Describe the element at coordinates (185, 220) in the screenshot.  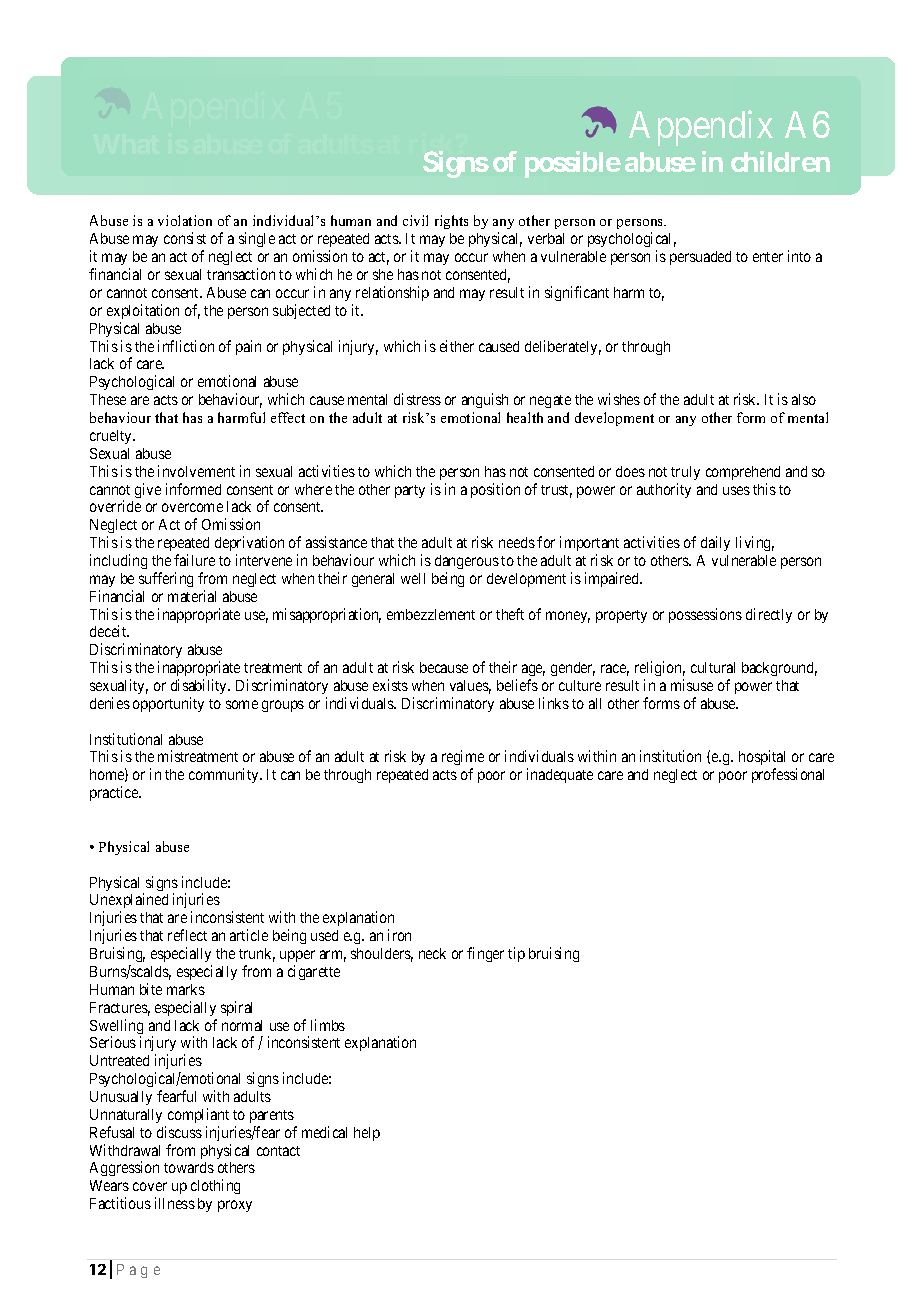
I see `violation` at that location.
